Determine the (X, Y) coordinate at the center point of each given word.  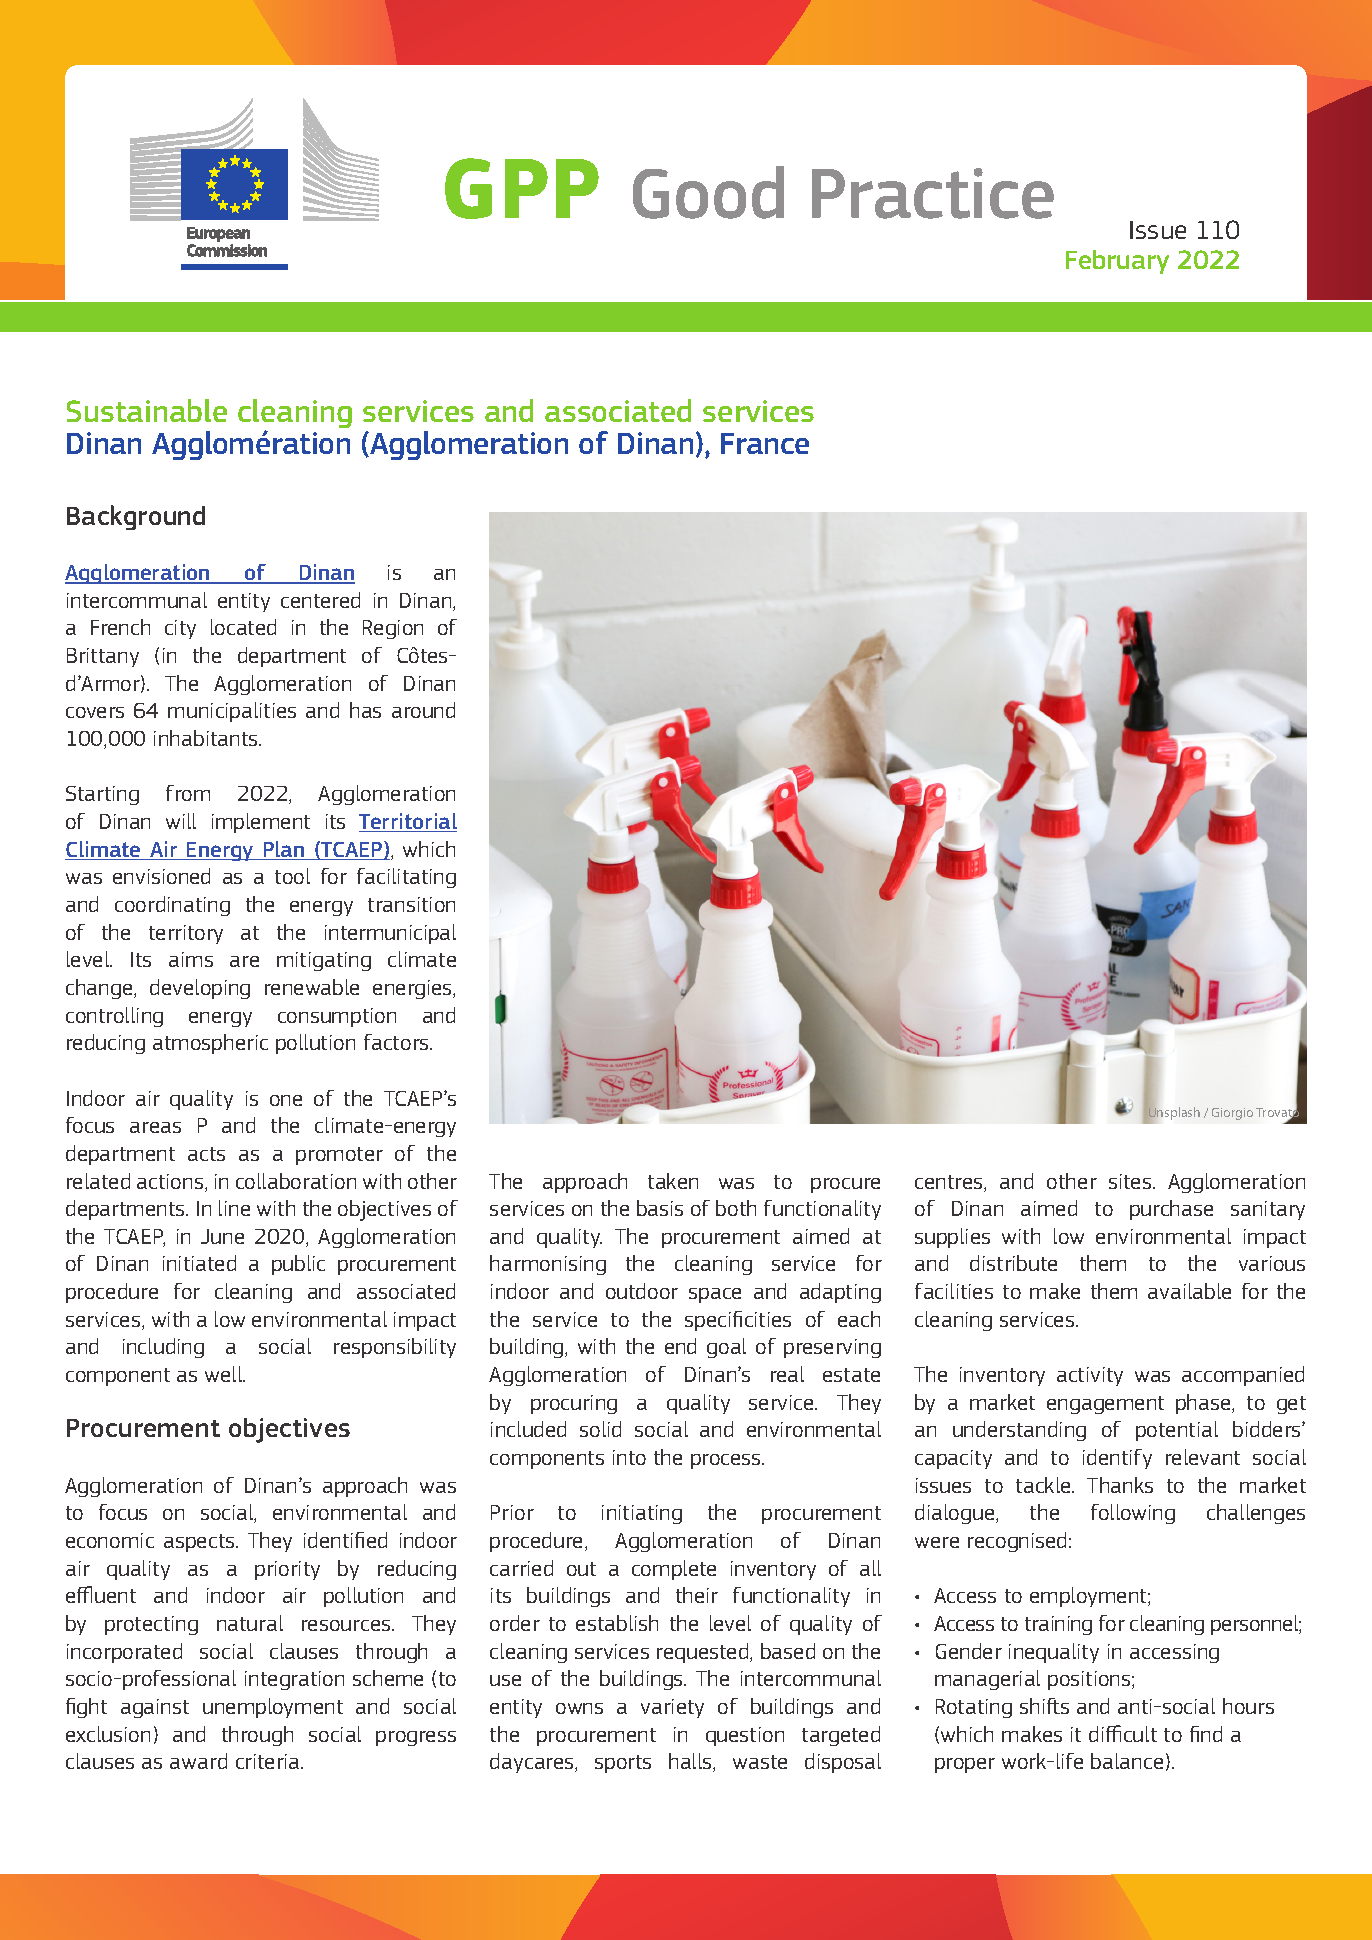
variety (672, 1708)
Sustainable (147, 410)
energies (413, 989)
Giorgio (1232, 1114)
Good (708, 192)
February (1117, 262)
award (198, 1761)
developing (200, 989)
